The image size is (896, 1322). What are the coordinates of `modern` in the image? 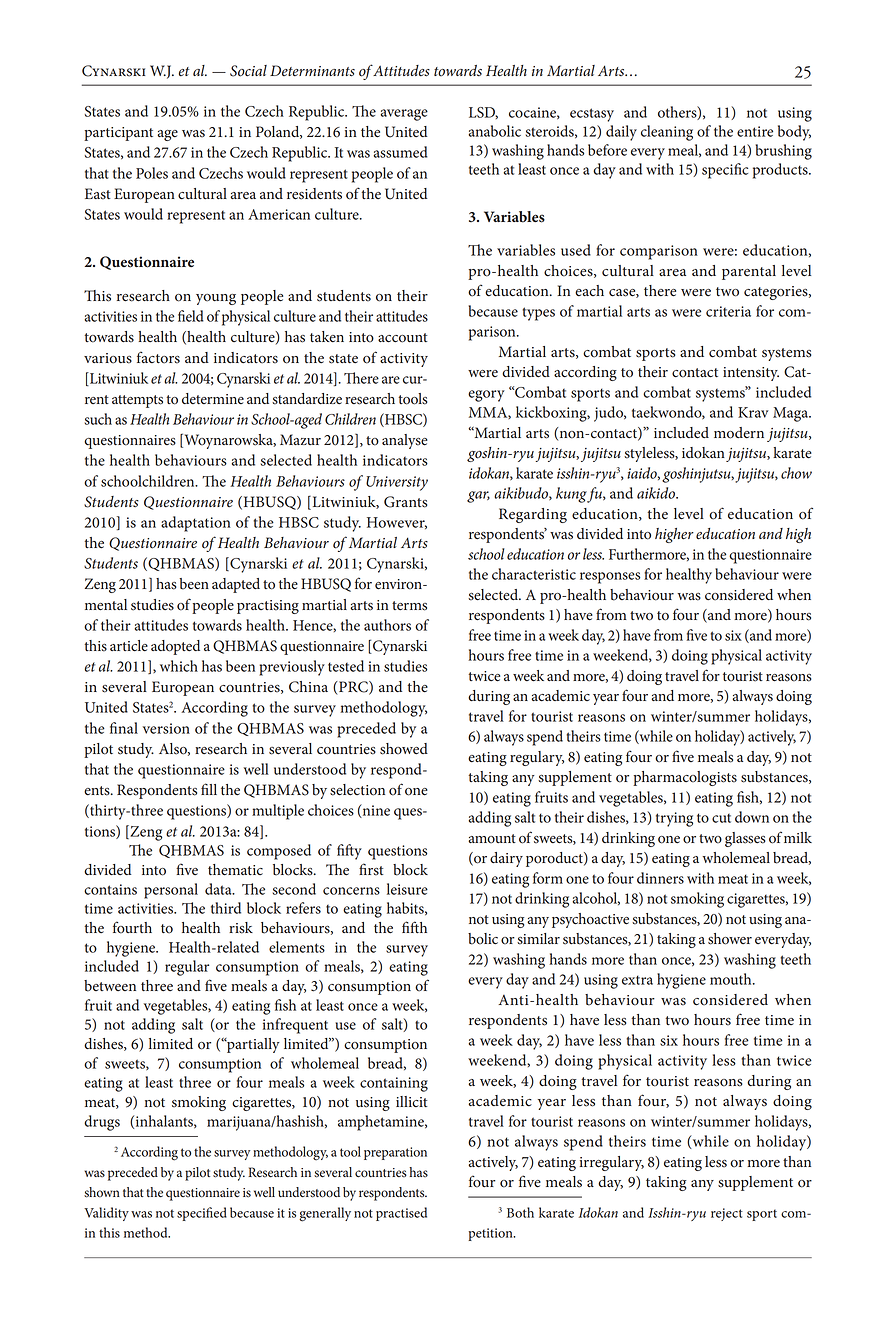 It's located at (739, 433).
